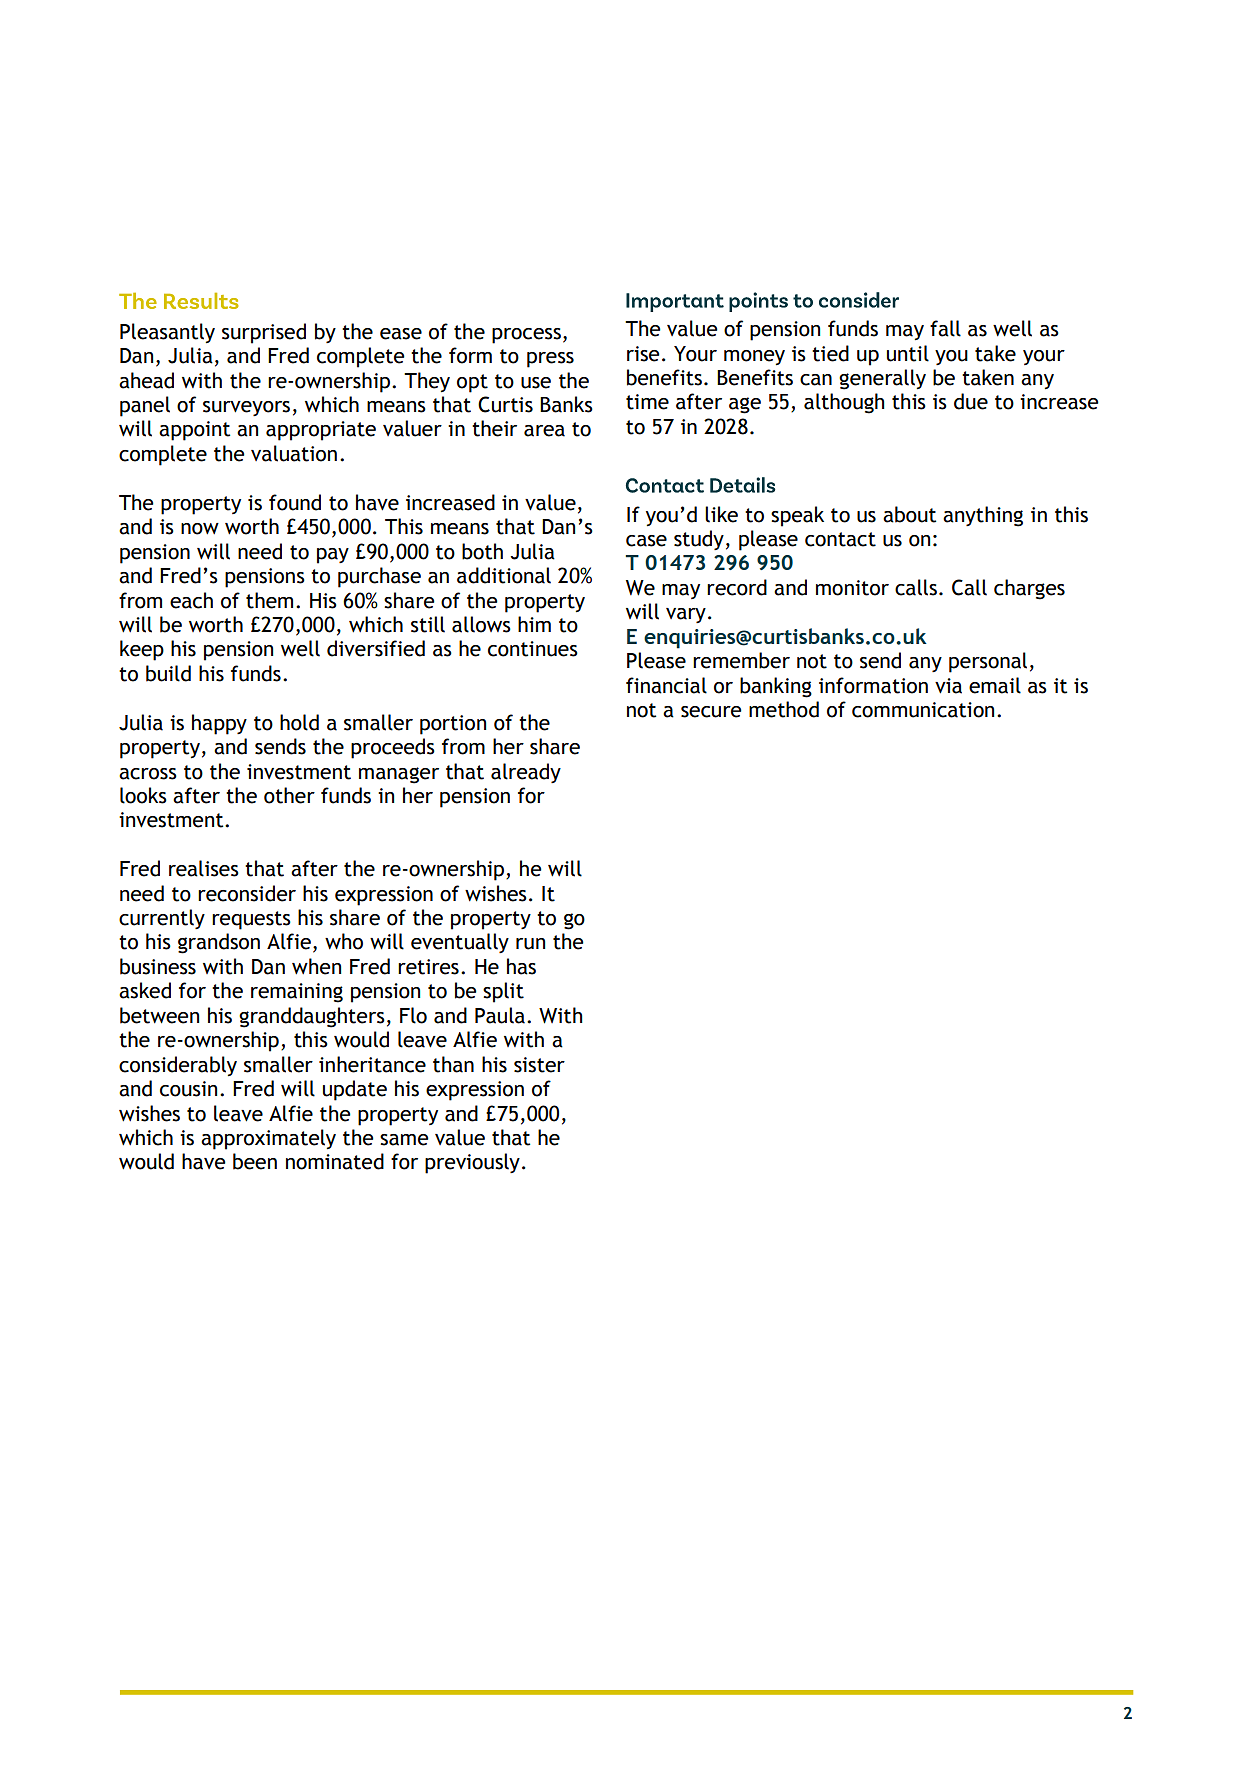 The height and width of the screenshot is (1771, 1252). I want to click on communication, so click(923, 710).
